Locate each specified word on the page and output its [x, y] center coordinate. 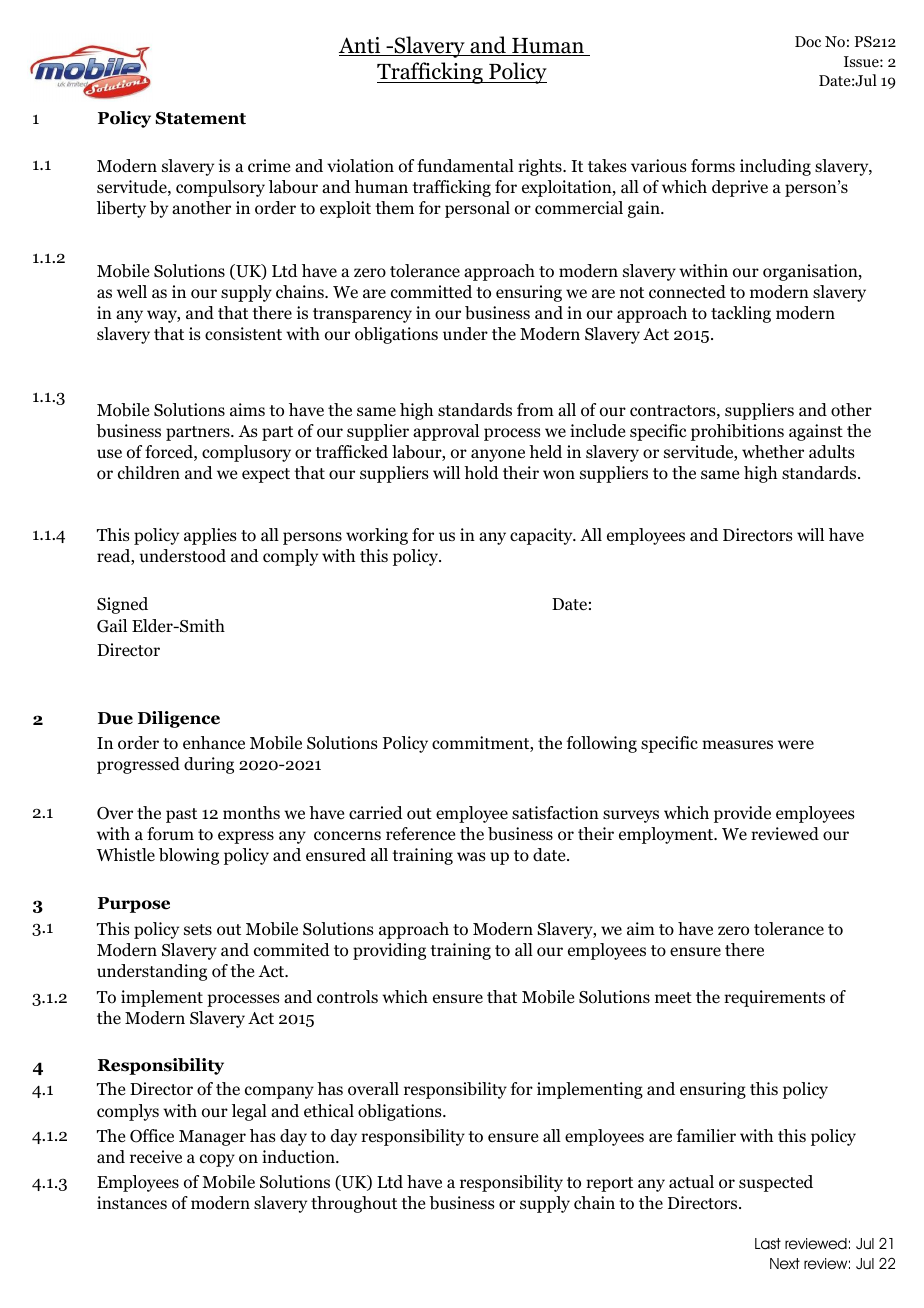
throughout [354, 1204]
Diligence [179, 719]
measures [737, 745]
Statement [200, 118]
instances [132, 1202]
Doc [808, 41]
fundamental [465, 165]
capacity [542, 536]
